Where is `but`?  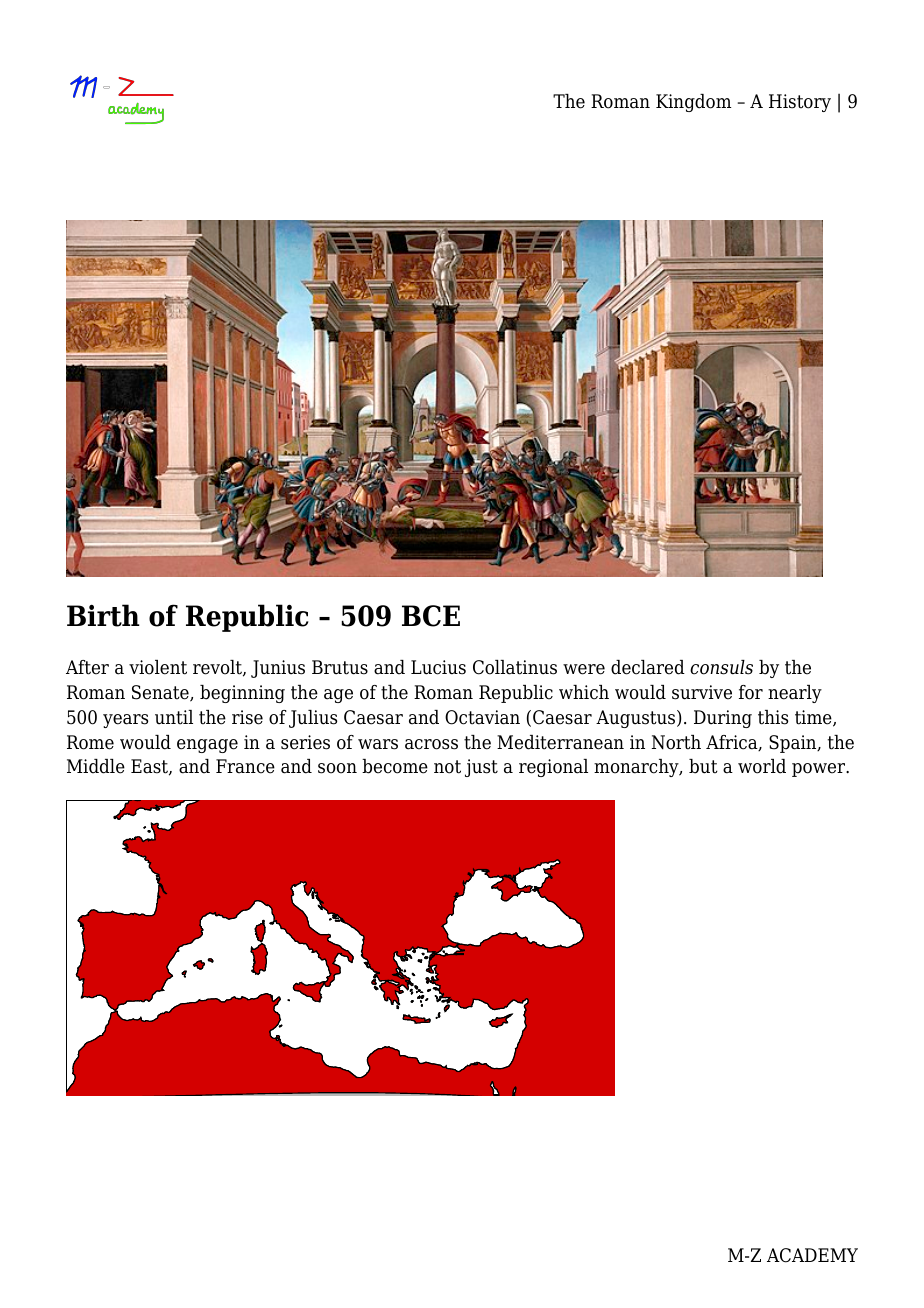 but is located at coordinates (703, 766).
